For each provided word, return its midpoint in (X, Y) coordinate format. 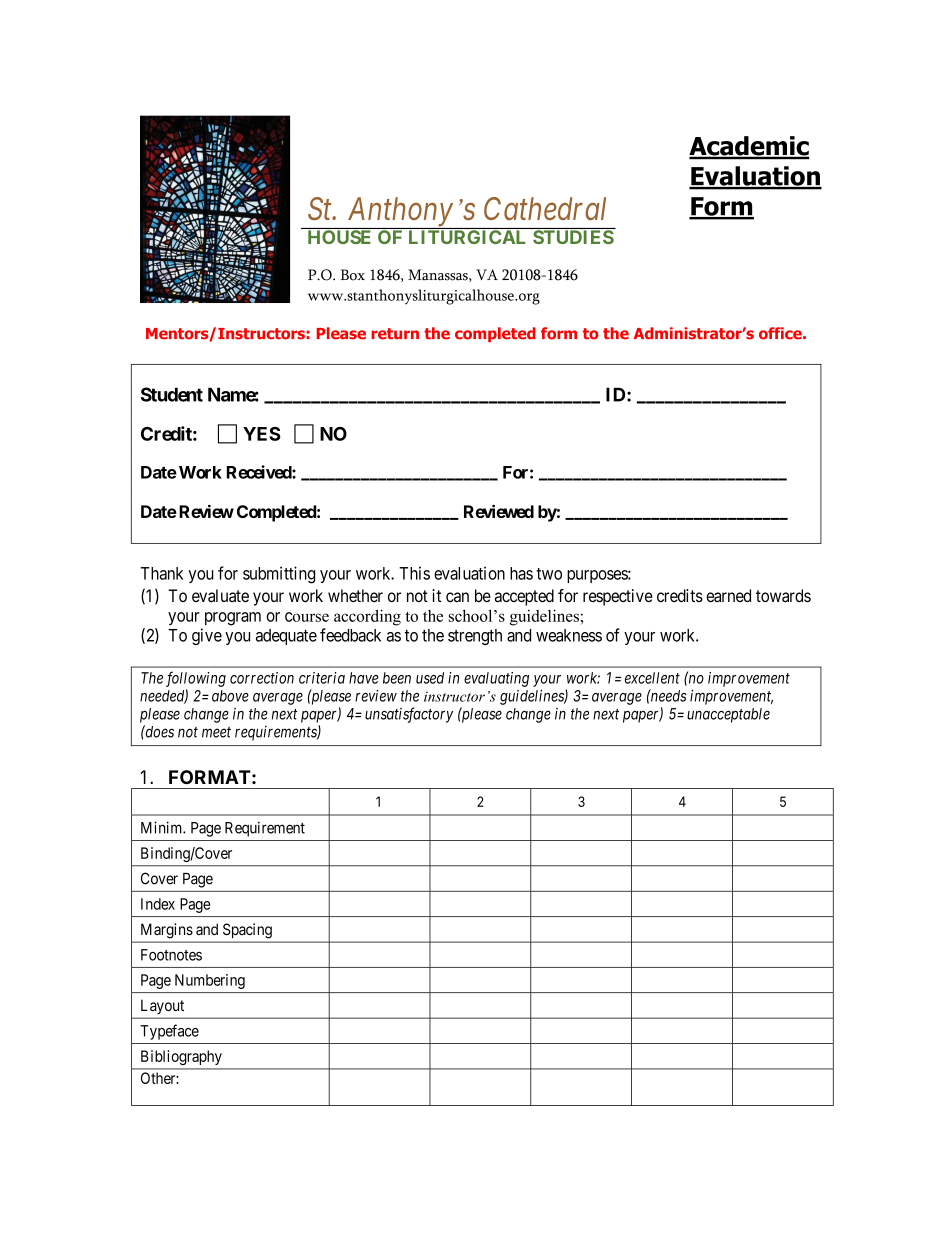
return (395, 334)
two (549, 574)
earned (728, 595)
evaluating (496, 679)
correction (262, 678)
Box (353, 275)
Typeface (169, 1032)
